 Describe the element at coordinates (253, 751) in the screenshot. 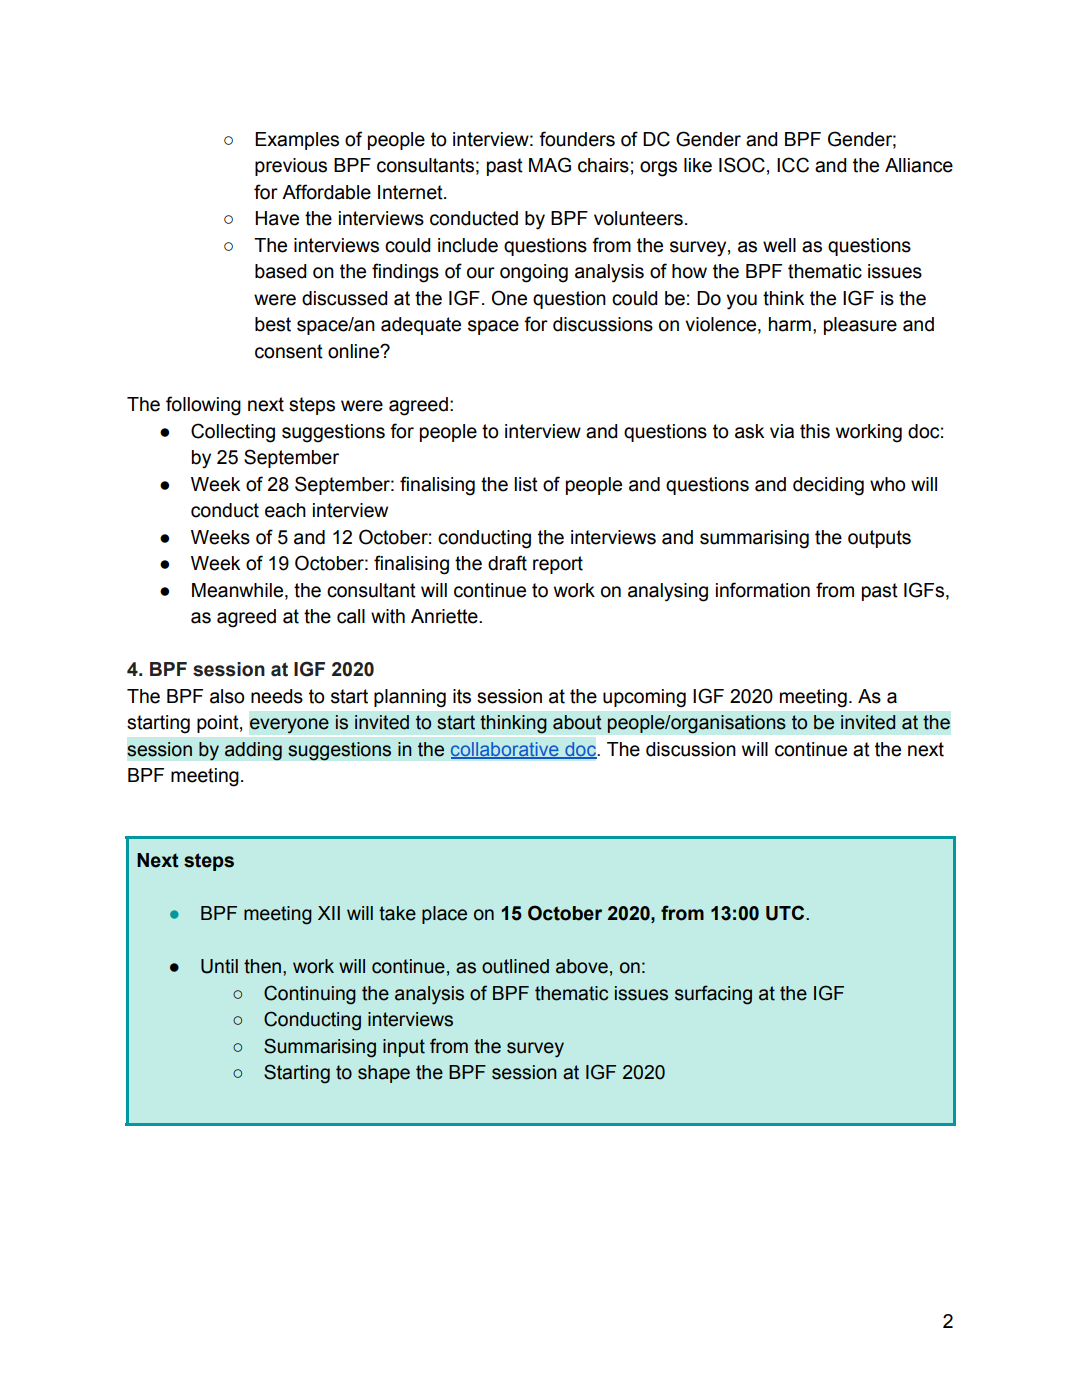

I see `adding` at that location.
